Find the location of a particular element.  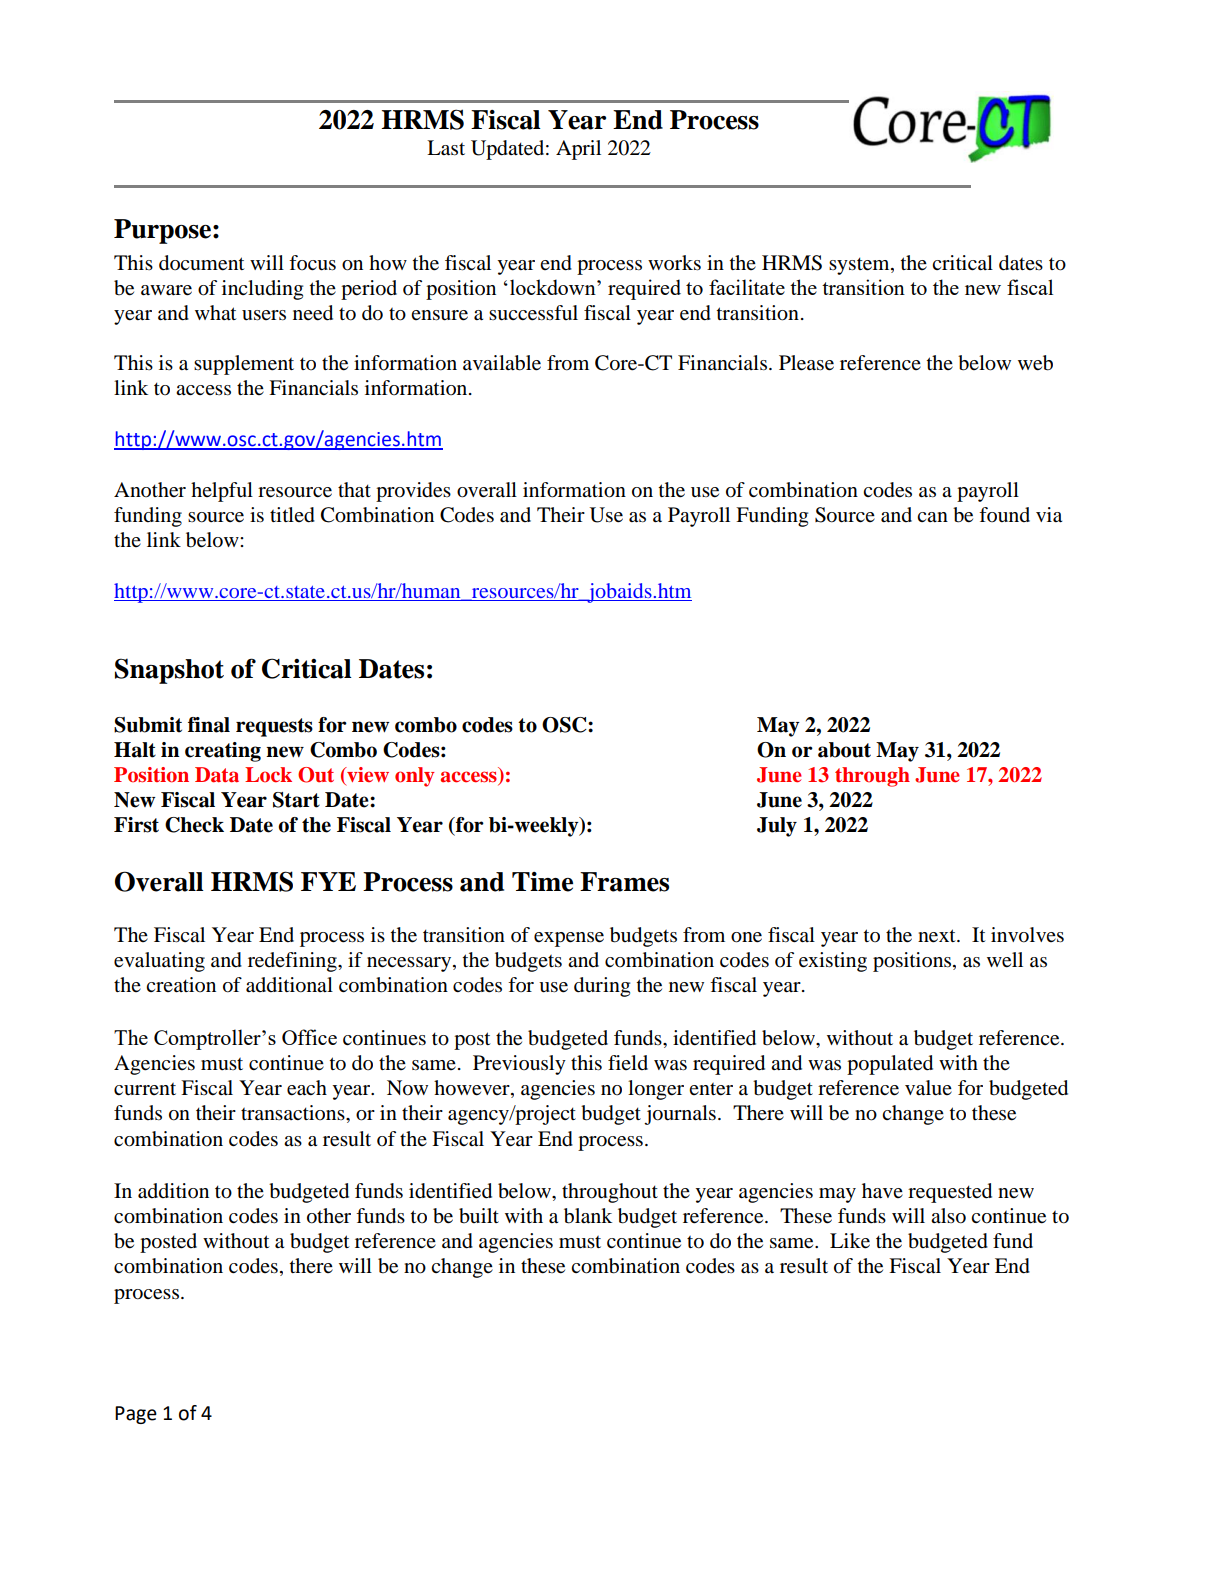

Frames is located at coordinates (624, 882).
